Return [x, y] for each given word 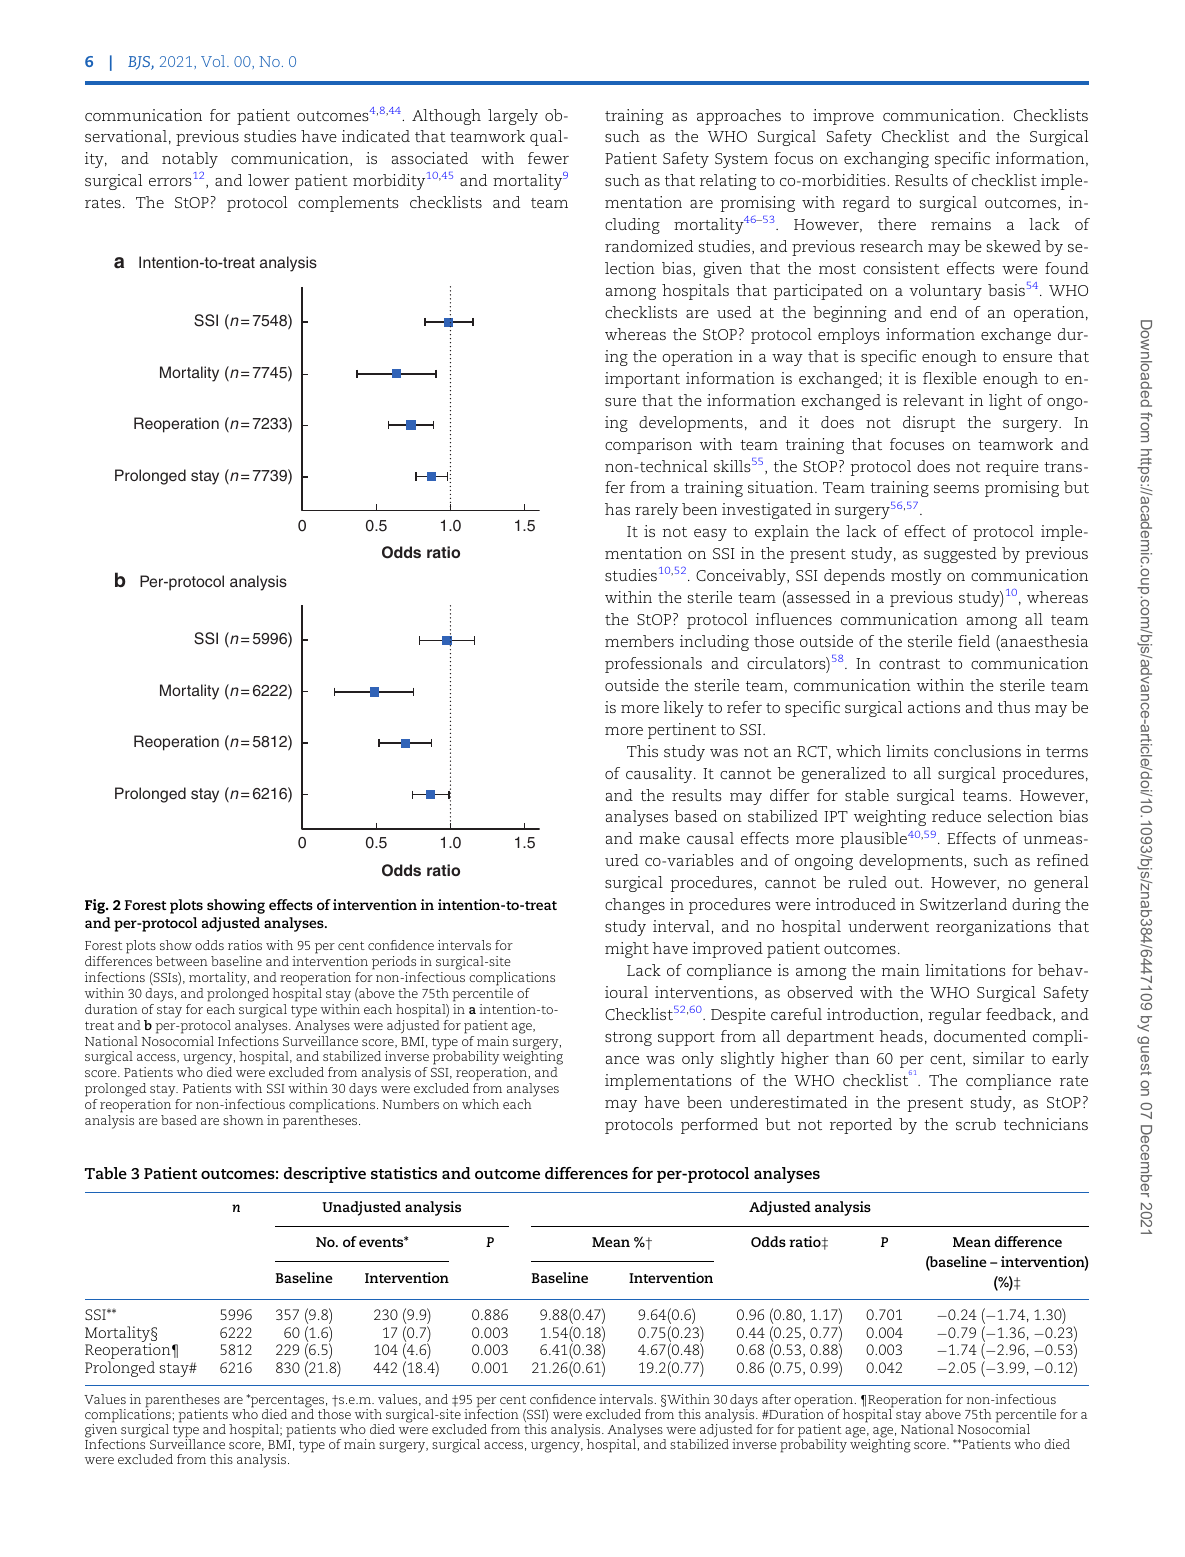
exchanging [886, 160]
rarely [656, 511]
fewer [548, 158]
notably [190, 160]
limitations [965, 970]
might [627, 950]
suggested [960, 555]
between [181, 961]
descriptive [325, 1175]
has [617, 509]
